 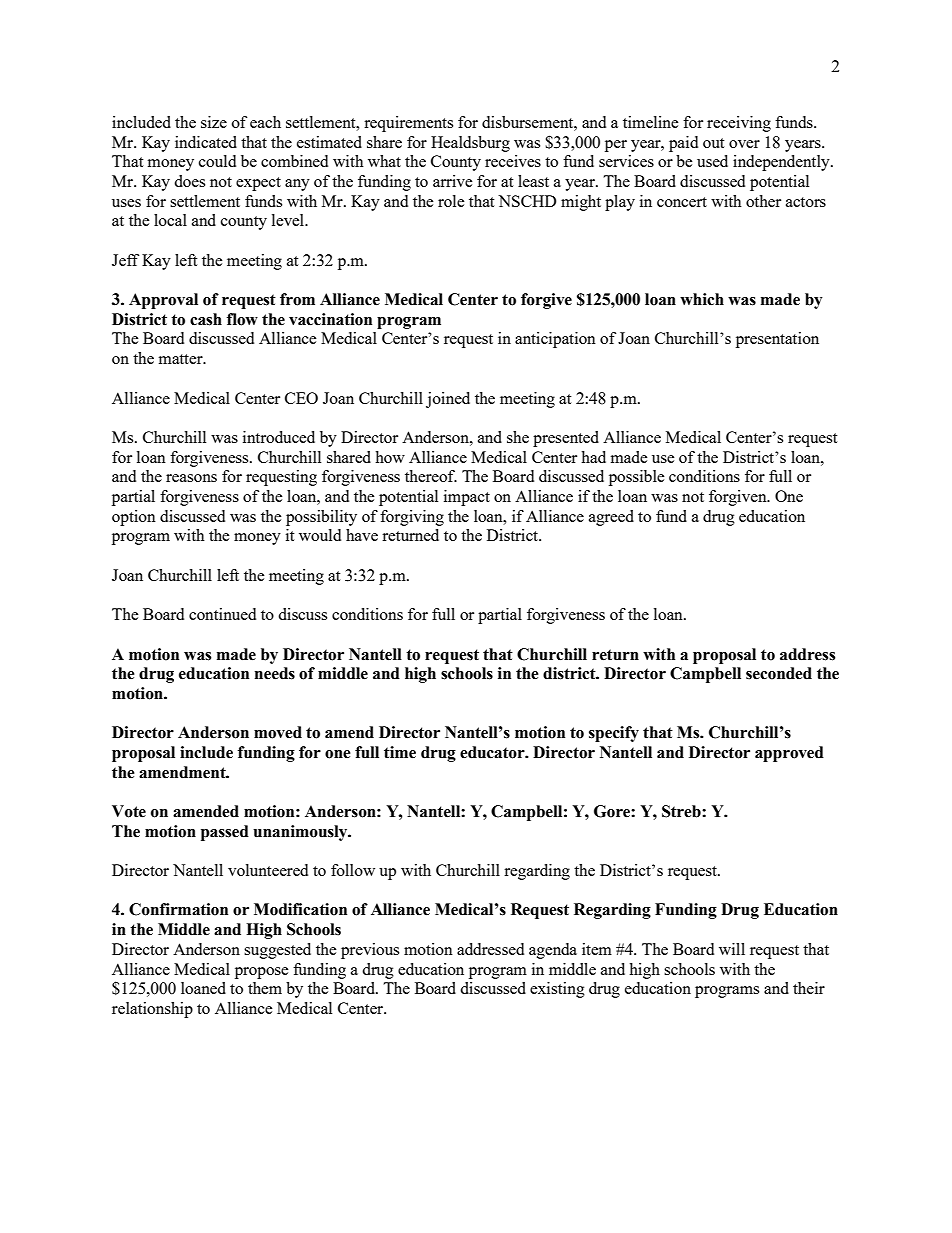 What do you see at coordinates (713, 143) in the screenshot?
I see `out` at bounding box center [713, 143].
